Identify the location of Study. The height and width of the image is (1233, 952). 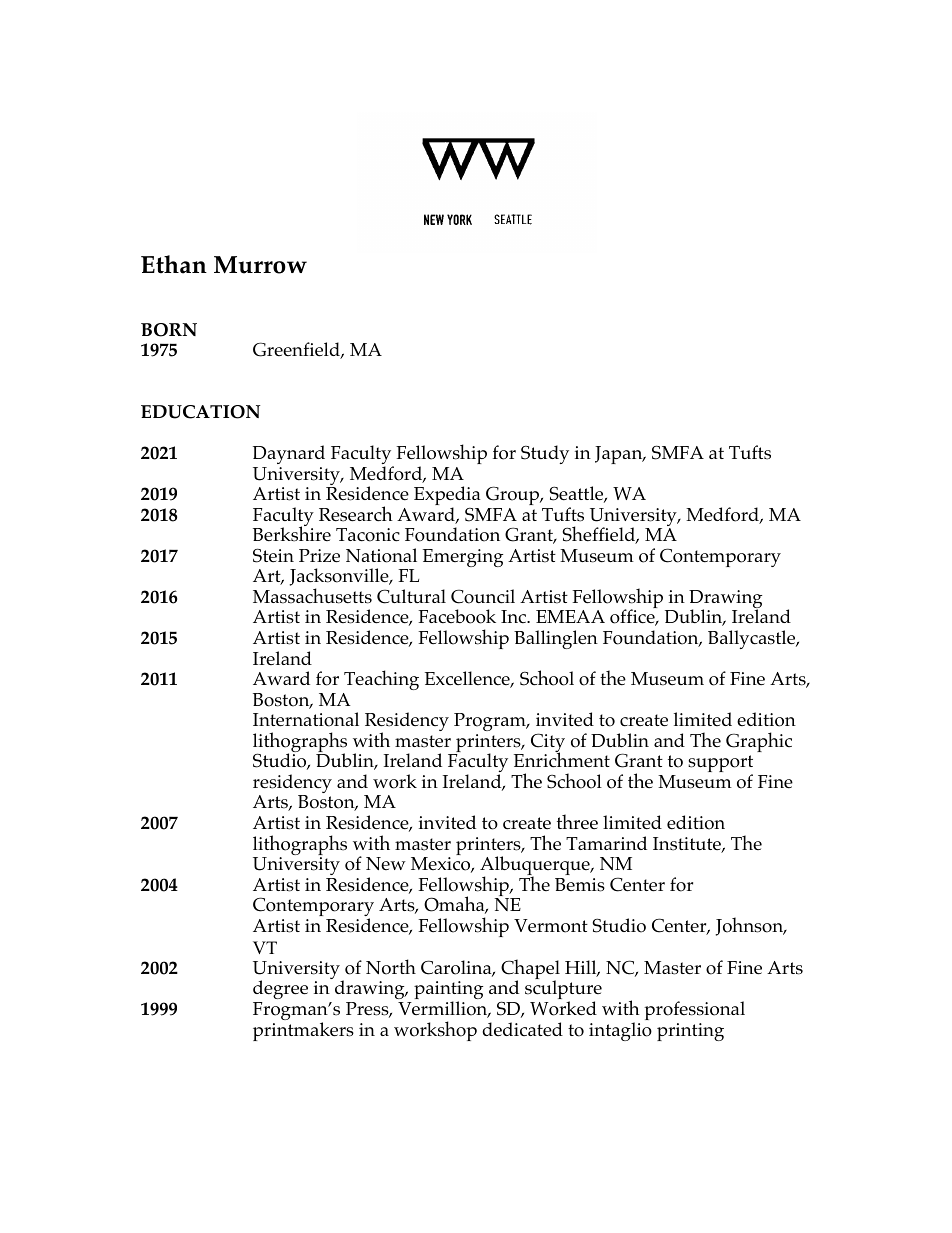
(545, 454).
